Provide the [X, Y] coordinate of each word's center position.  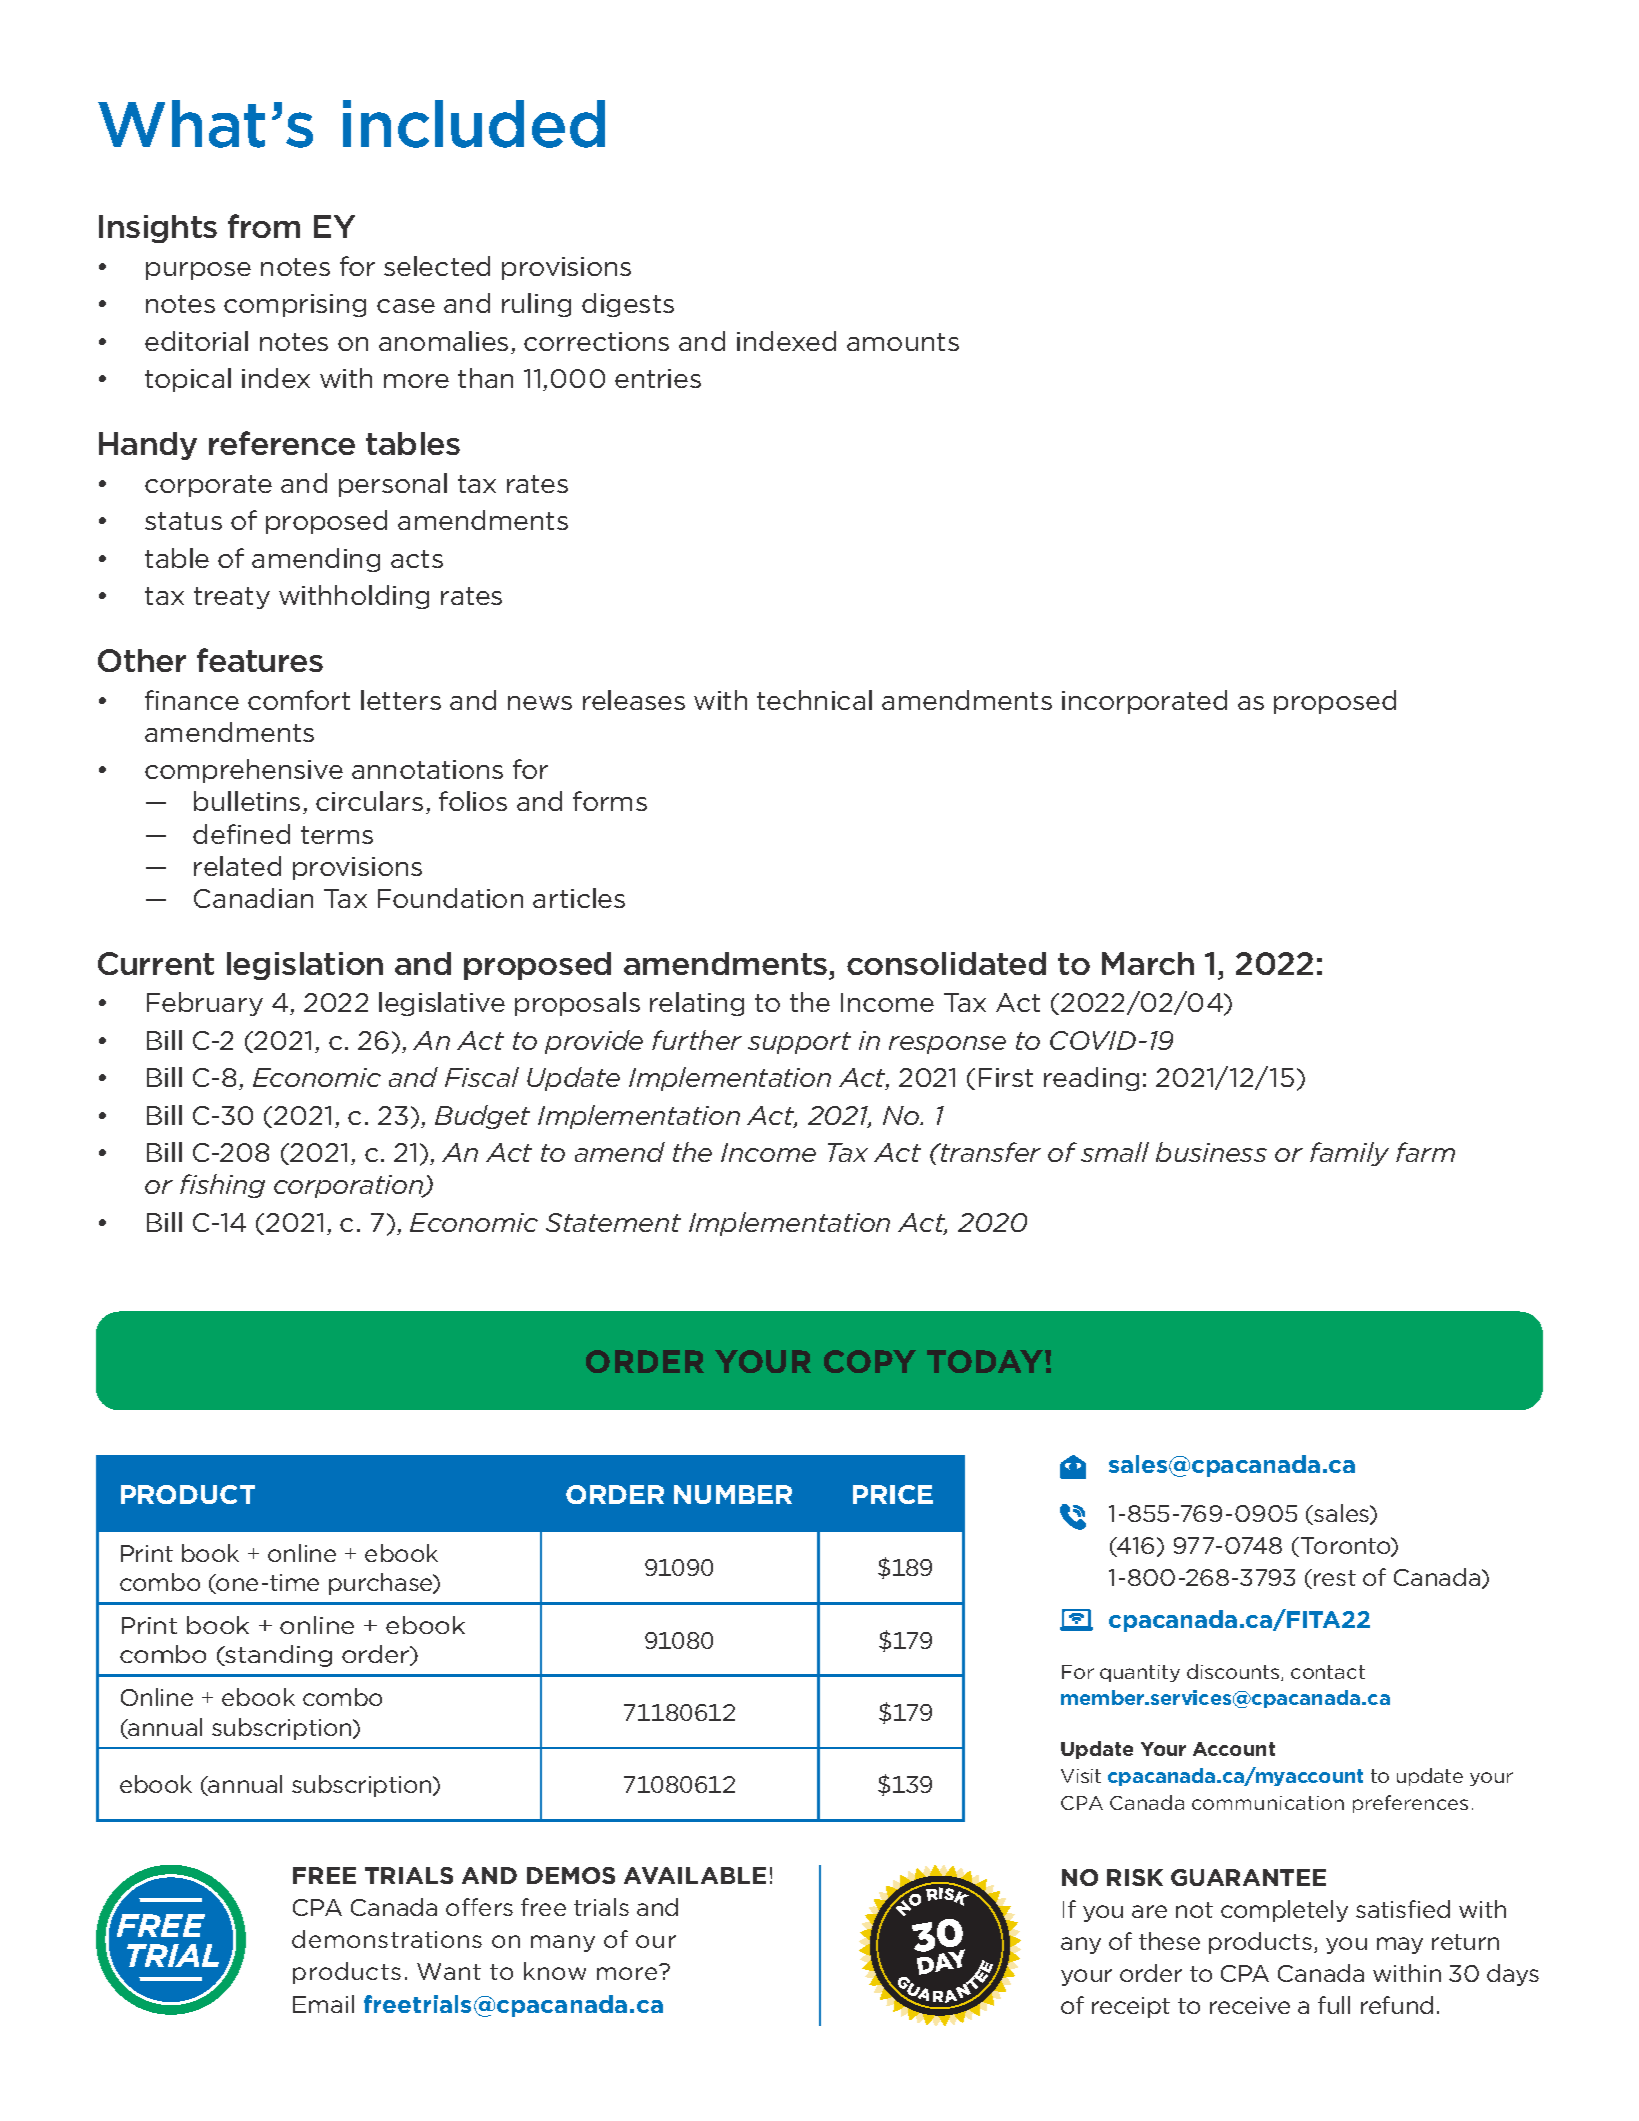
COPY [870, 1361]
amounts [903, 342]
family [1349, 1154]
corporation [350, 1186]
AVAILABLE [695, 1875]
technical [814, 700]
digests [628, 305]
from [264, 226]
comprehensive [244, 771]
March [1148, 963]
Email [323, 2004]
